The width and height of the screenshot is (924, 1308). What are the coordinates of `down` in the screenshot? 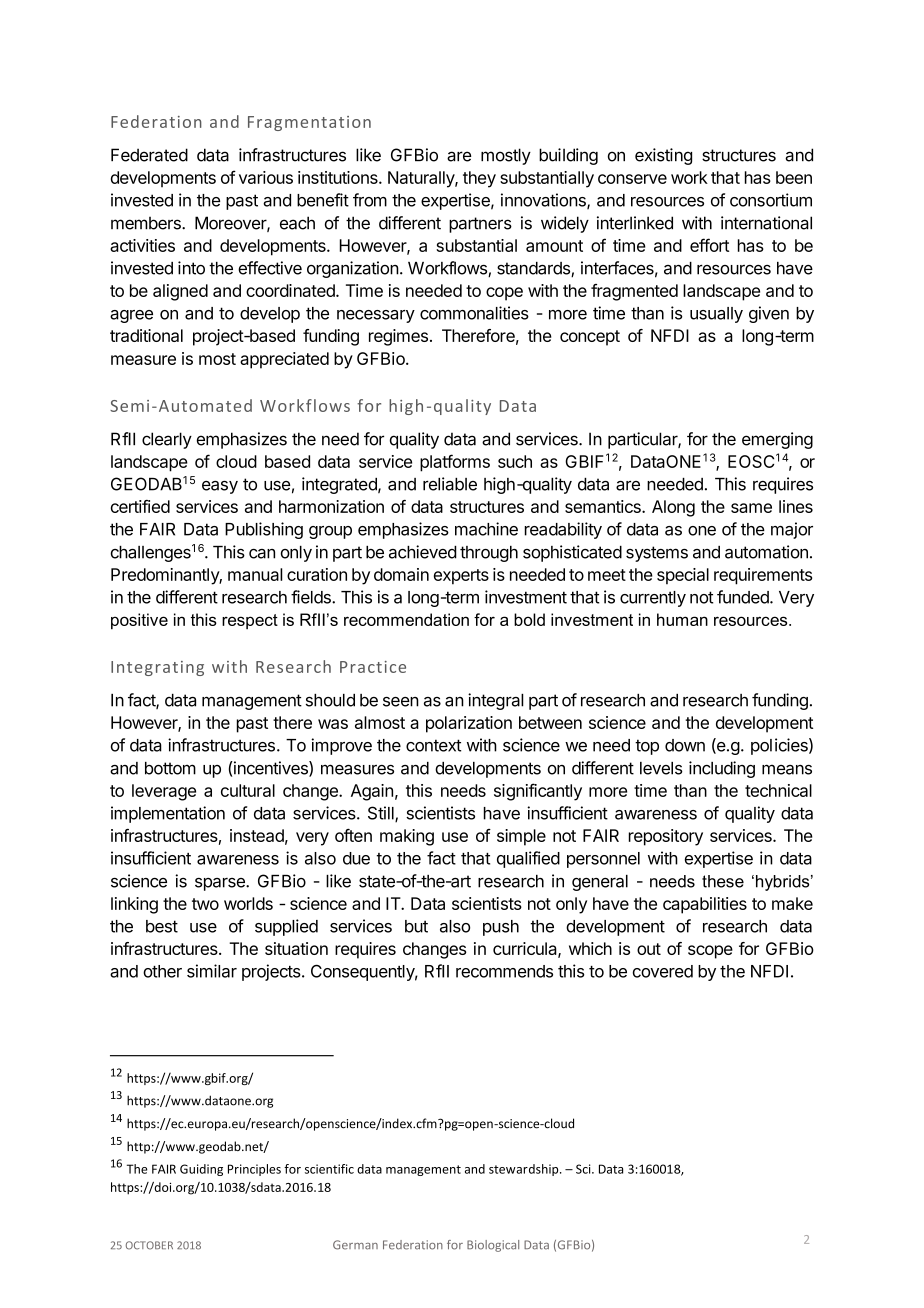 It's located at (685, 745).
